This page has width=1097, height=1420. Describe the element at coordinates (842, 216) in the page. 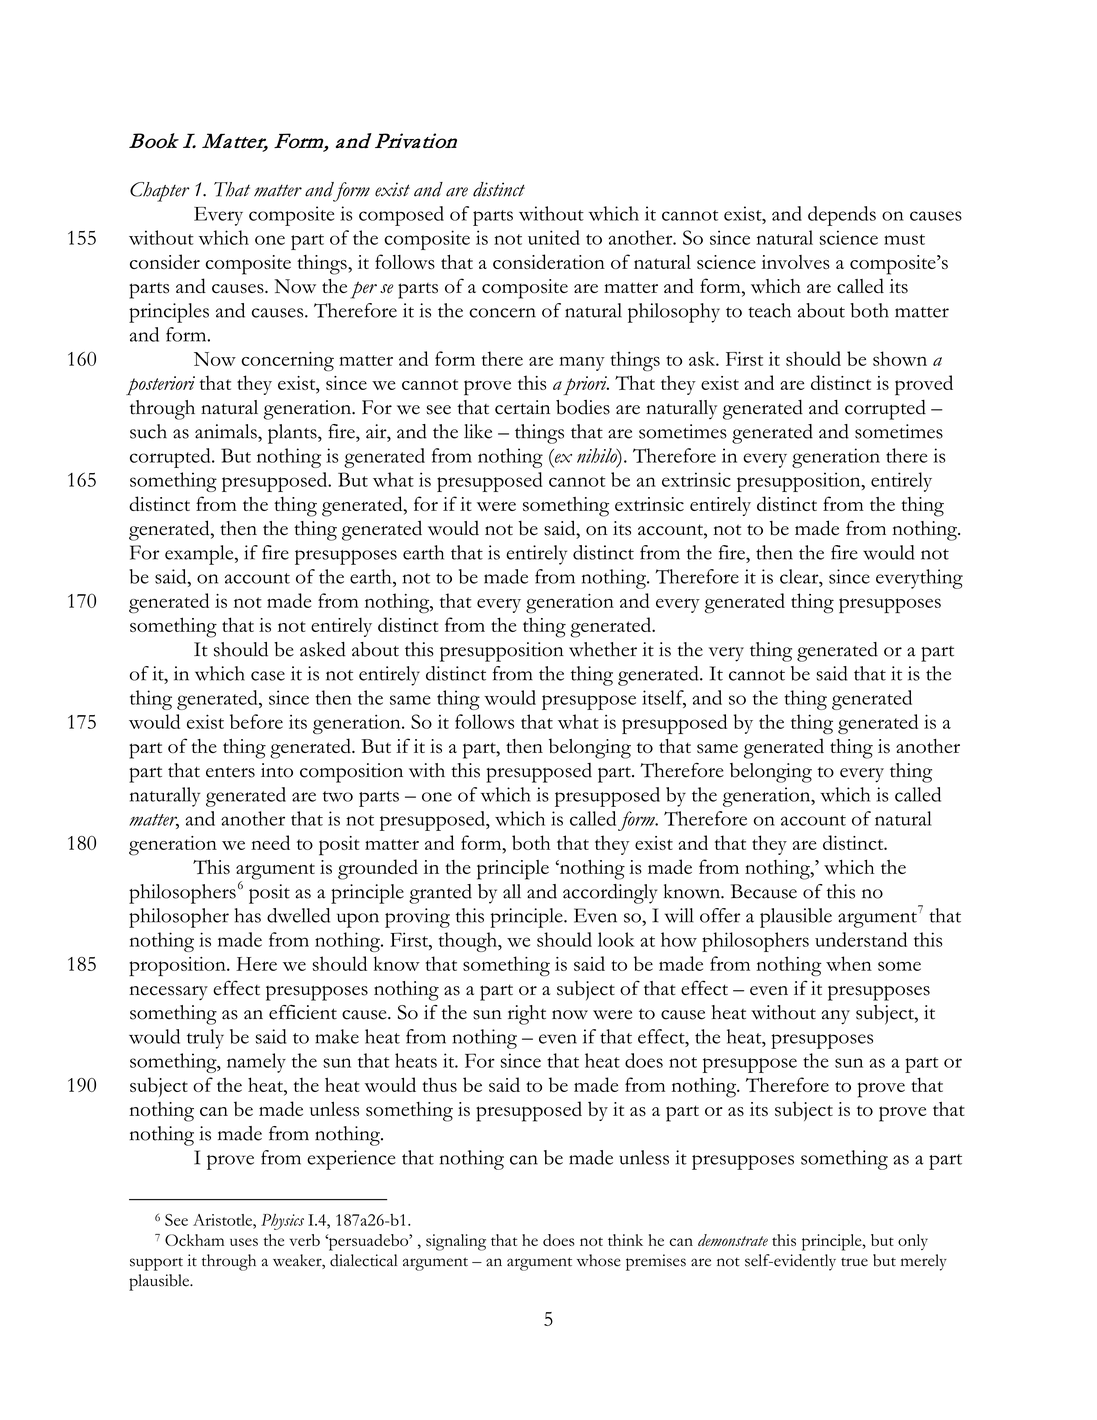

I see `depends` at that location.
